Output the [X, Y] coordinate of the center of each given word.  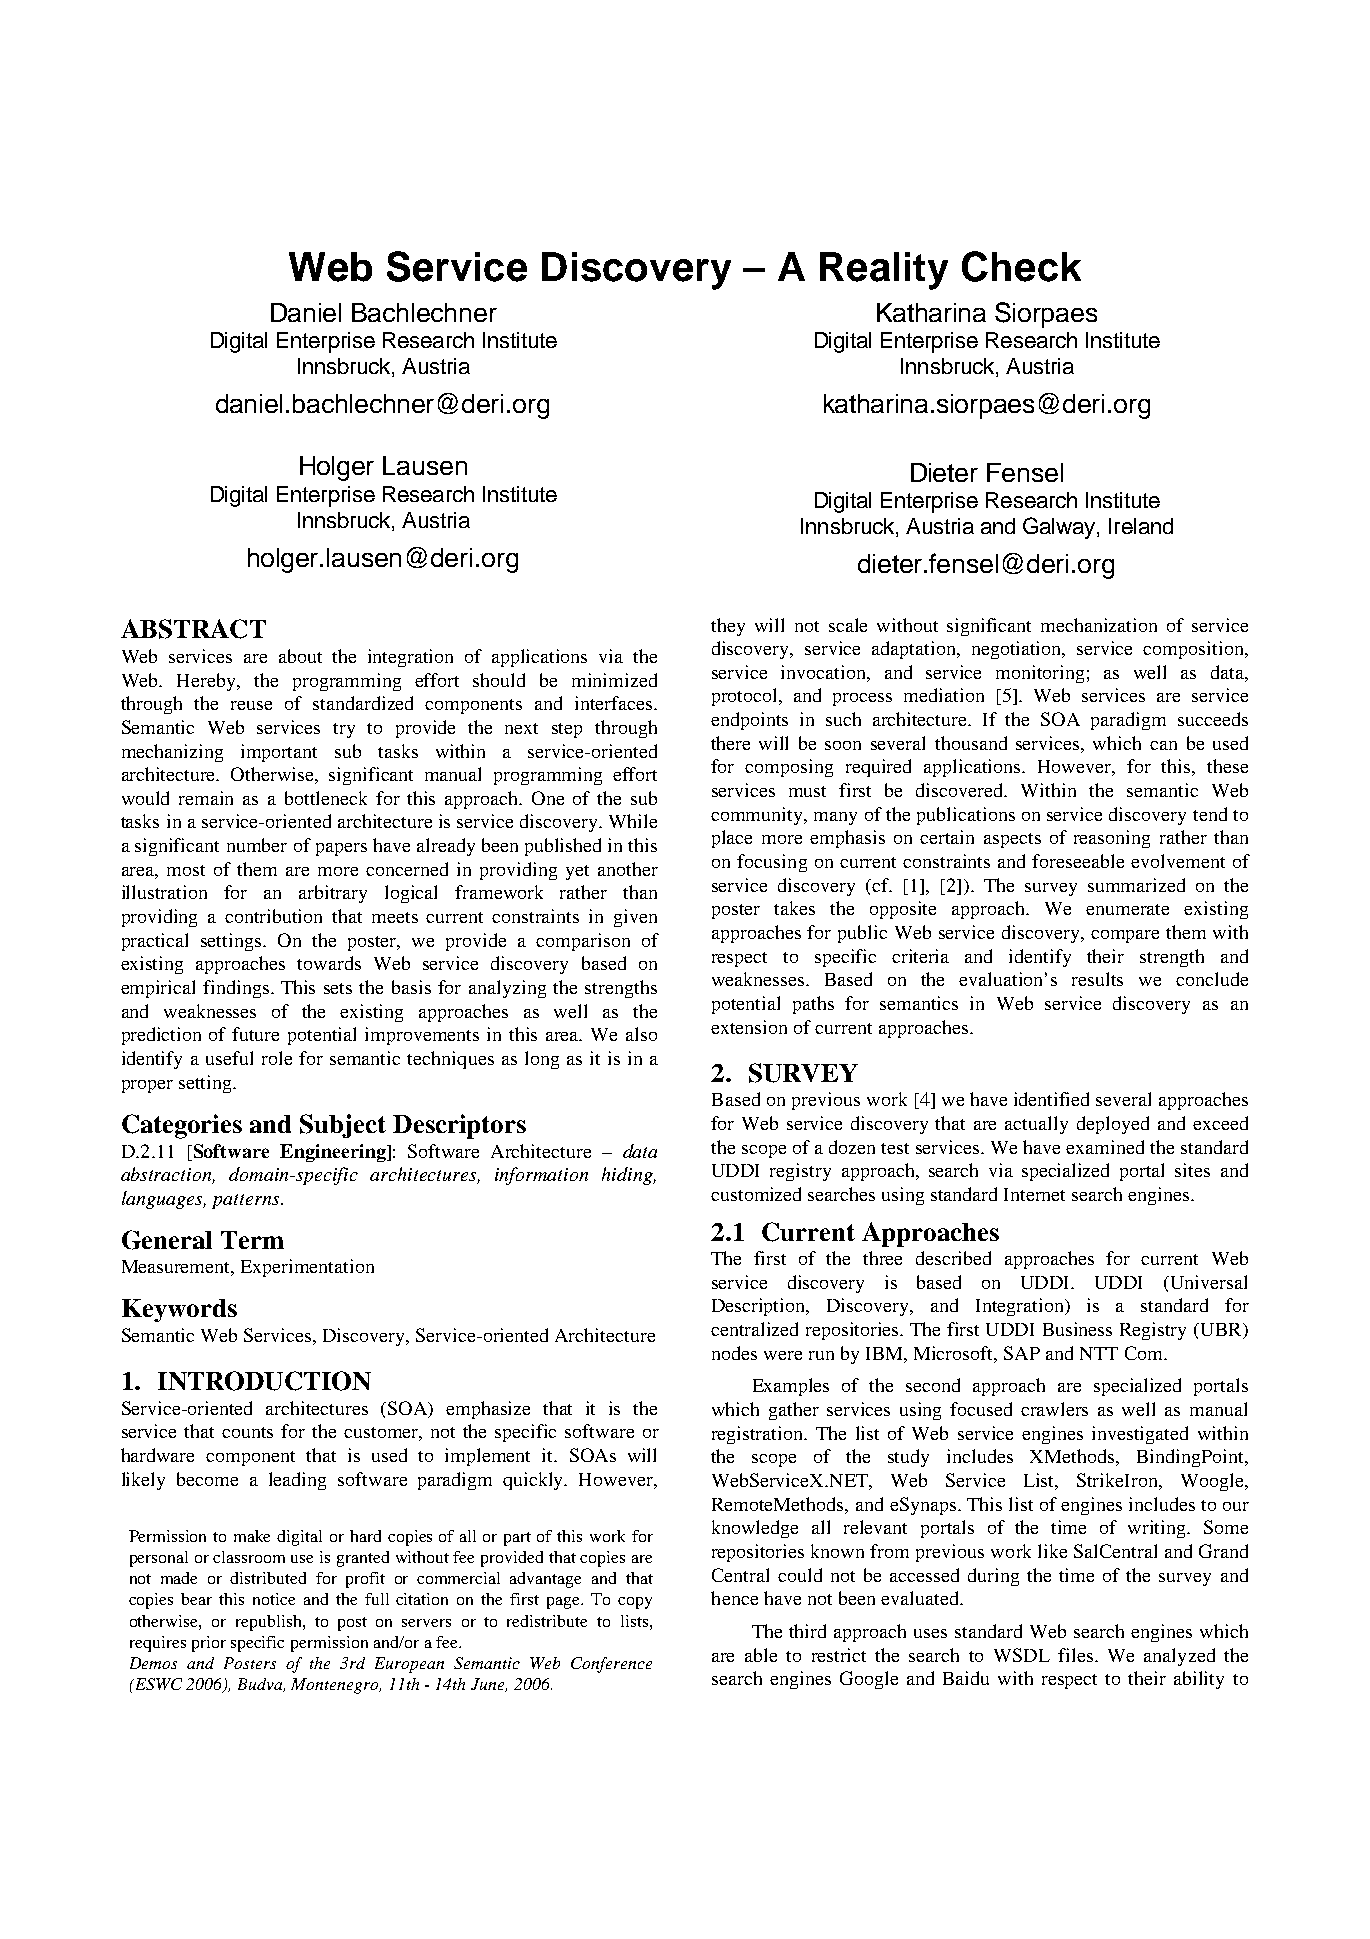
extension [749, 1027]
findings [236, 989]
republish [270, 1623]
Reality [884, 271]
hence [734, 1598]
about [300, 656]
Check [1021, 266]
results [1097, 979]
